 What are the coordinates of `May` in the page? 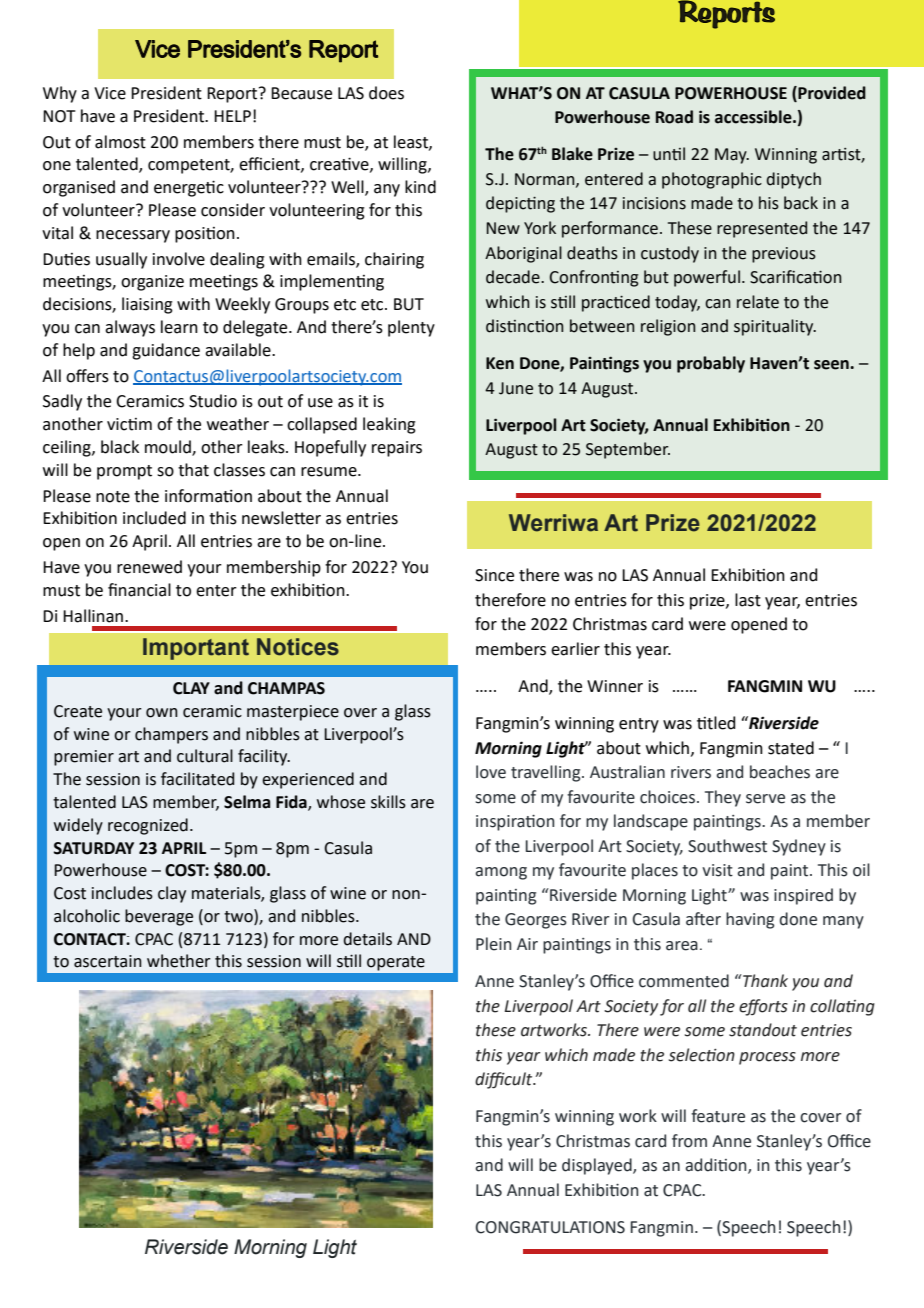 It's located at (732, 156).
